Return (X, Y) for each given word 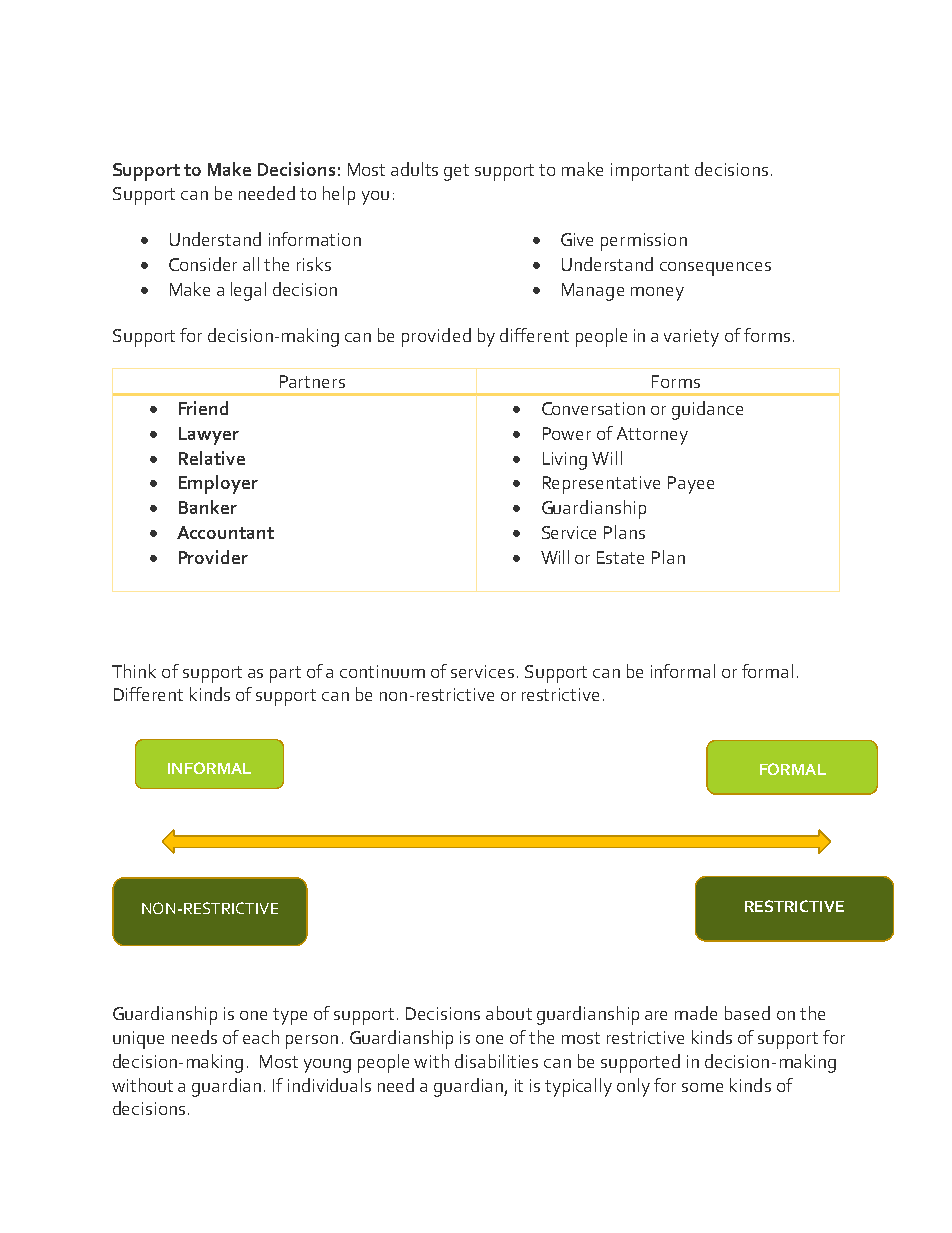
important (650, 172)
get (456, 172)
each (261, 1037)
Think (134, 671)
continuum (382, 671)
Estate (620, 557)
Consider (203, 264)
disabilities (496, 1061)
